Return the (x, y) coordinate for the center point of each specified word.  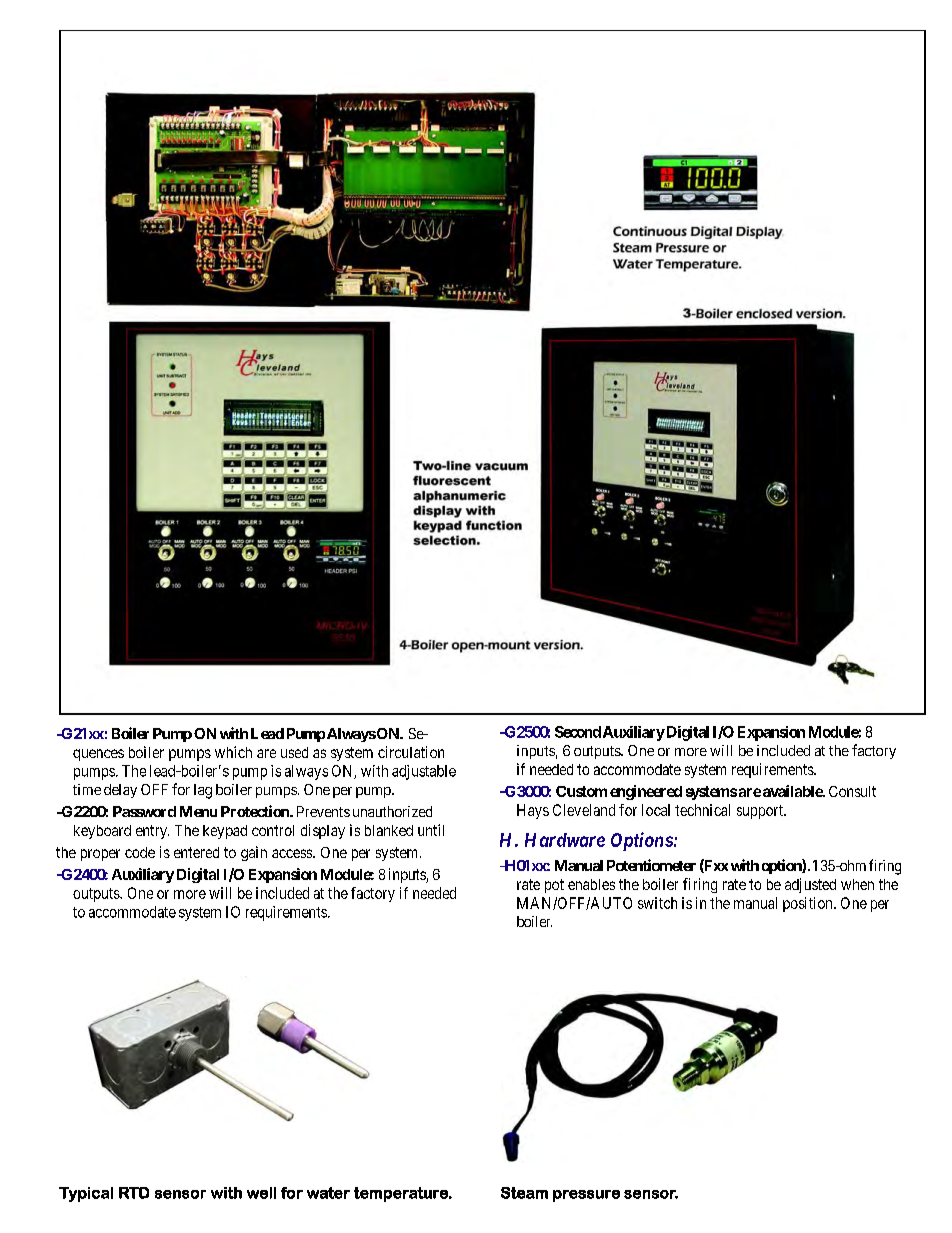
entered (196, 852)
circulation (411, 752)
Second (578, 732)
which (233, 752)
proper (100, 855)
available (793, 791)
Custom (581, 791)
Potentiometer (651, 865)
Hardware (565, 840)
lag (203, 791)
